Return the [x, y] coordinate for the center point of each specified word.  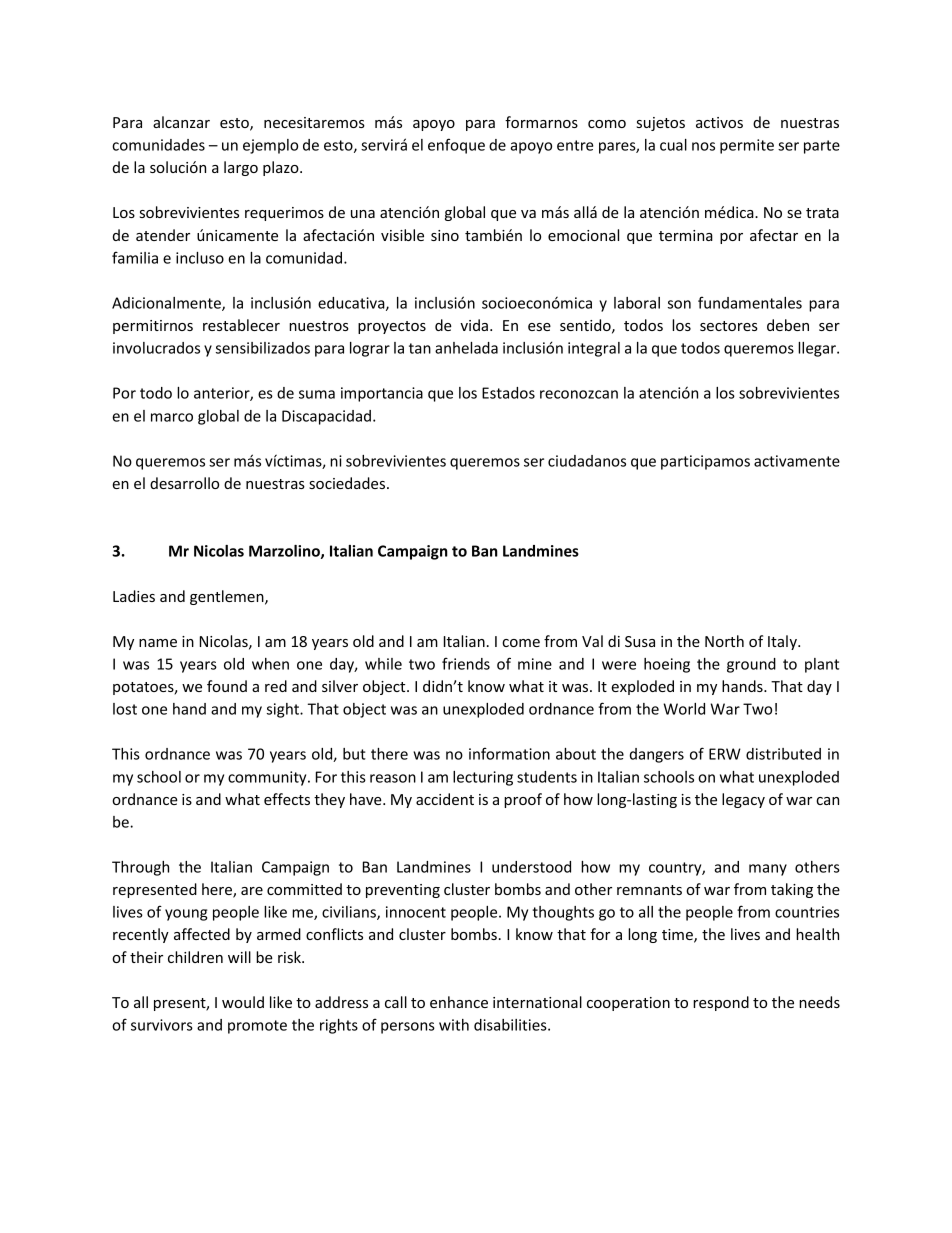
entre [575, 145]
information [509, 753]
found [227, 686]
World [684, 709]
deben [788, 325]
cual [673, 145]
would [243, 1002]
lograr [370, 349]
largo [241, 168]
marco [172, 417]
